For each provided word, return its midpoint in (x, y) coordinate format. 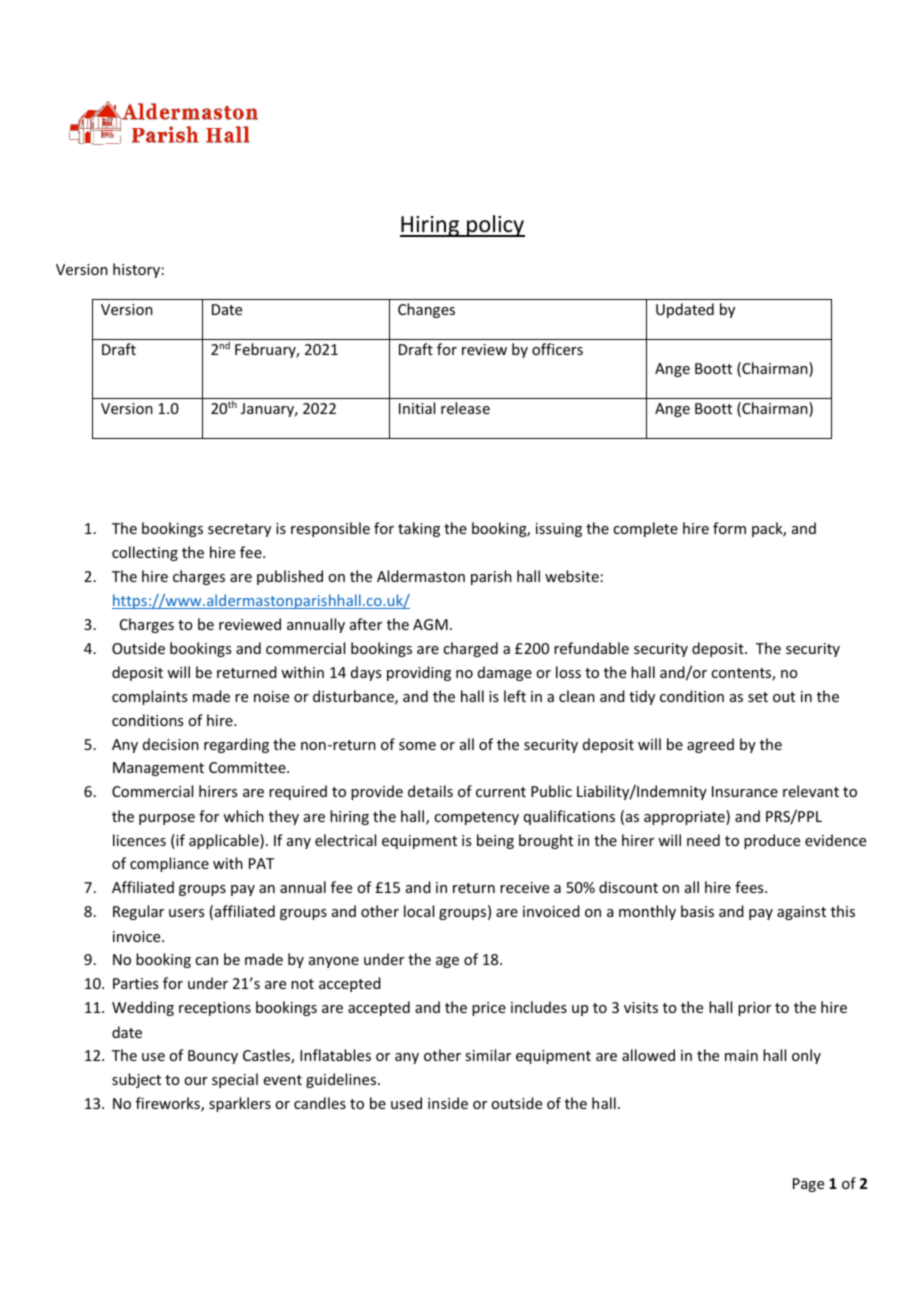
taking (419, 529)
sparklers (240, 1104)
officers (557, 349)
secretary (239, 530)
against (801, 913)
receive (524, 887)
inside (448, 1103)
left (515, 696)
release (465, 408)
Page (808, 1185)
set (758, 697)
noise (271, 696)
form (729, 528)
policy (495, 226)
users (186, 913)
